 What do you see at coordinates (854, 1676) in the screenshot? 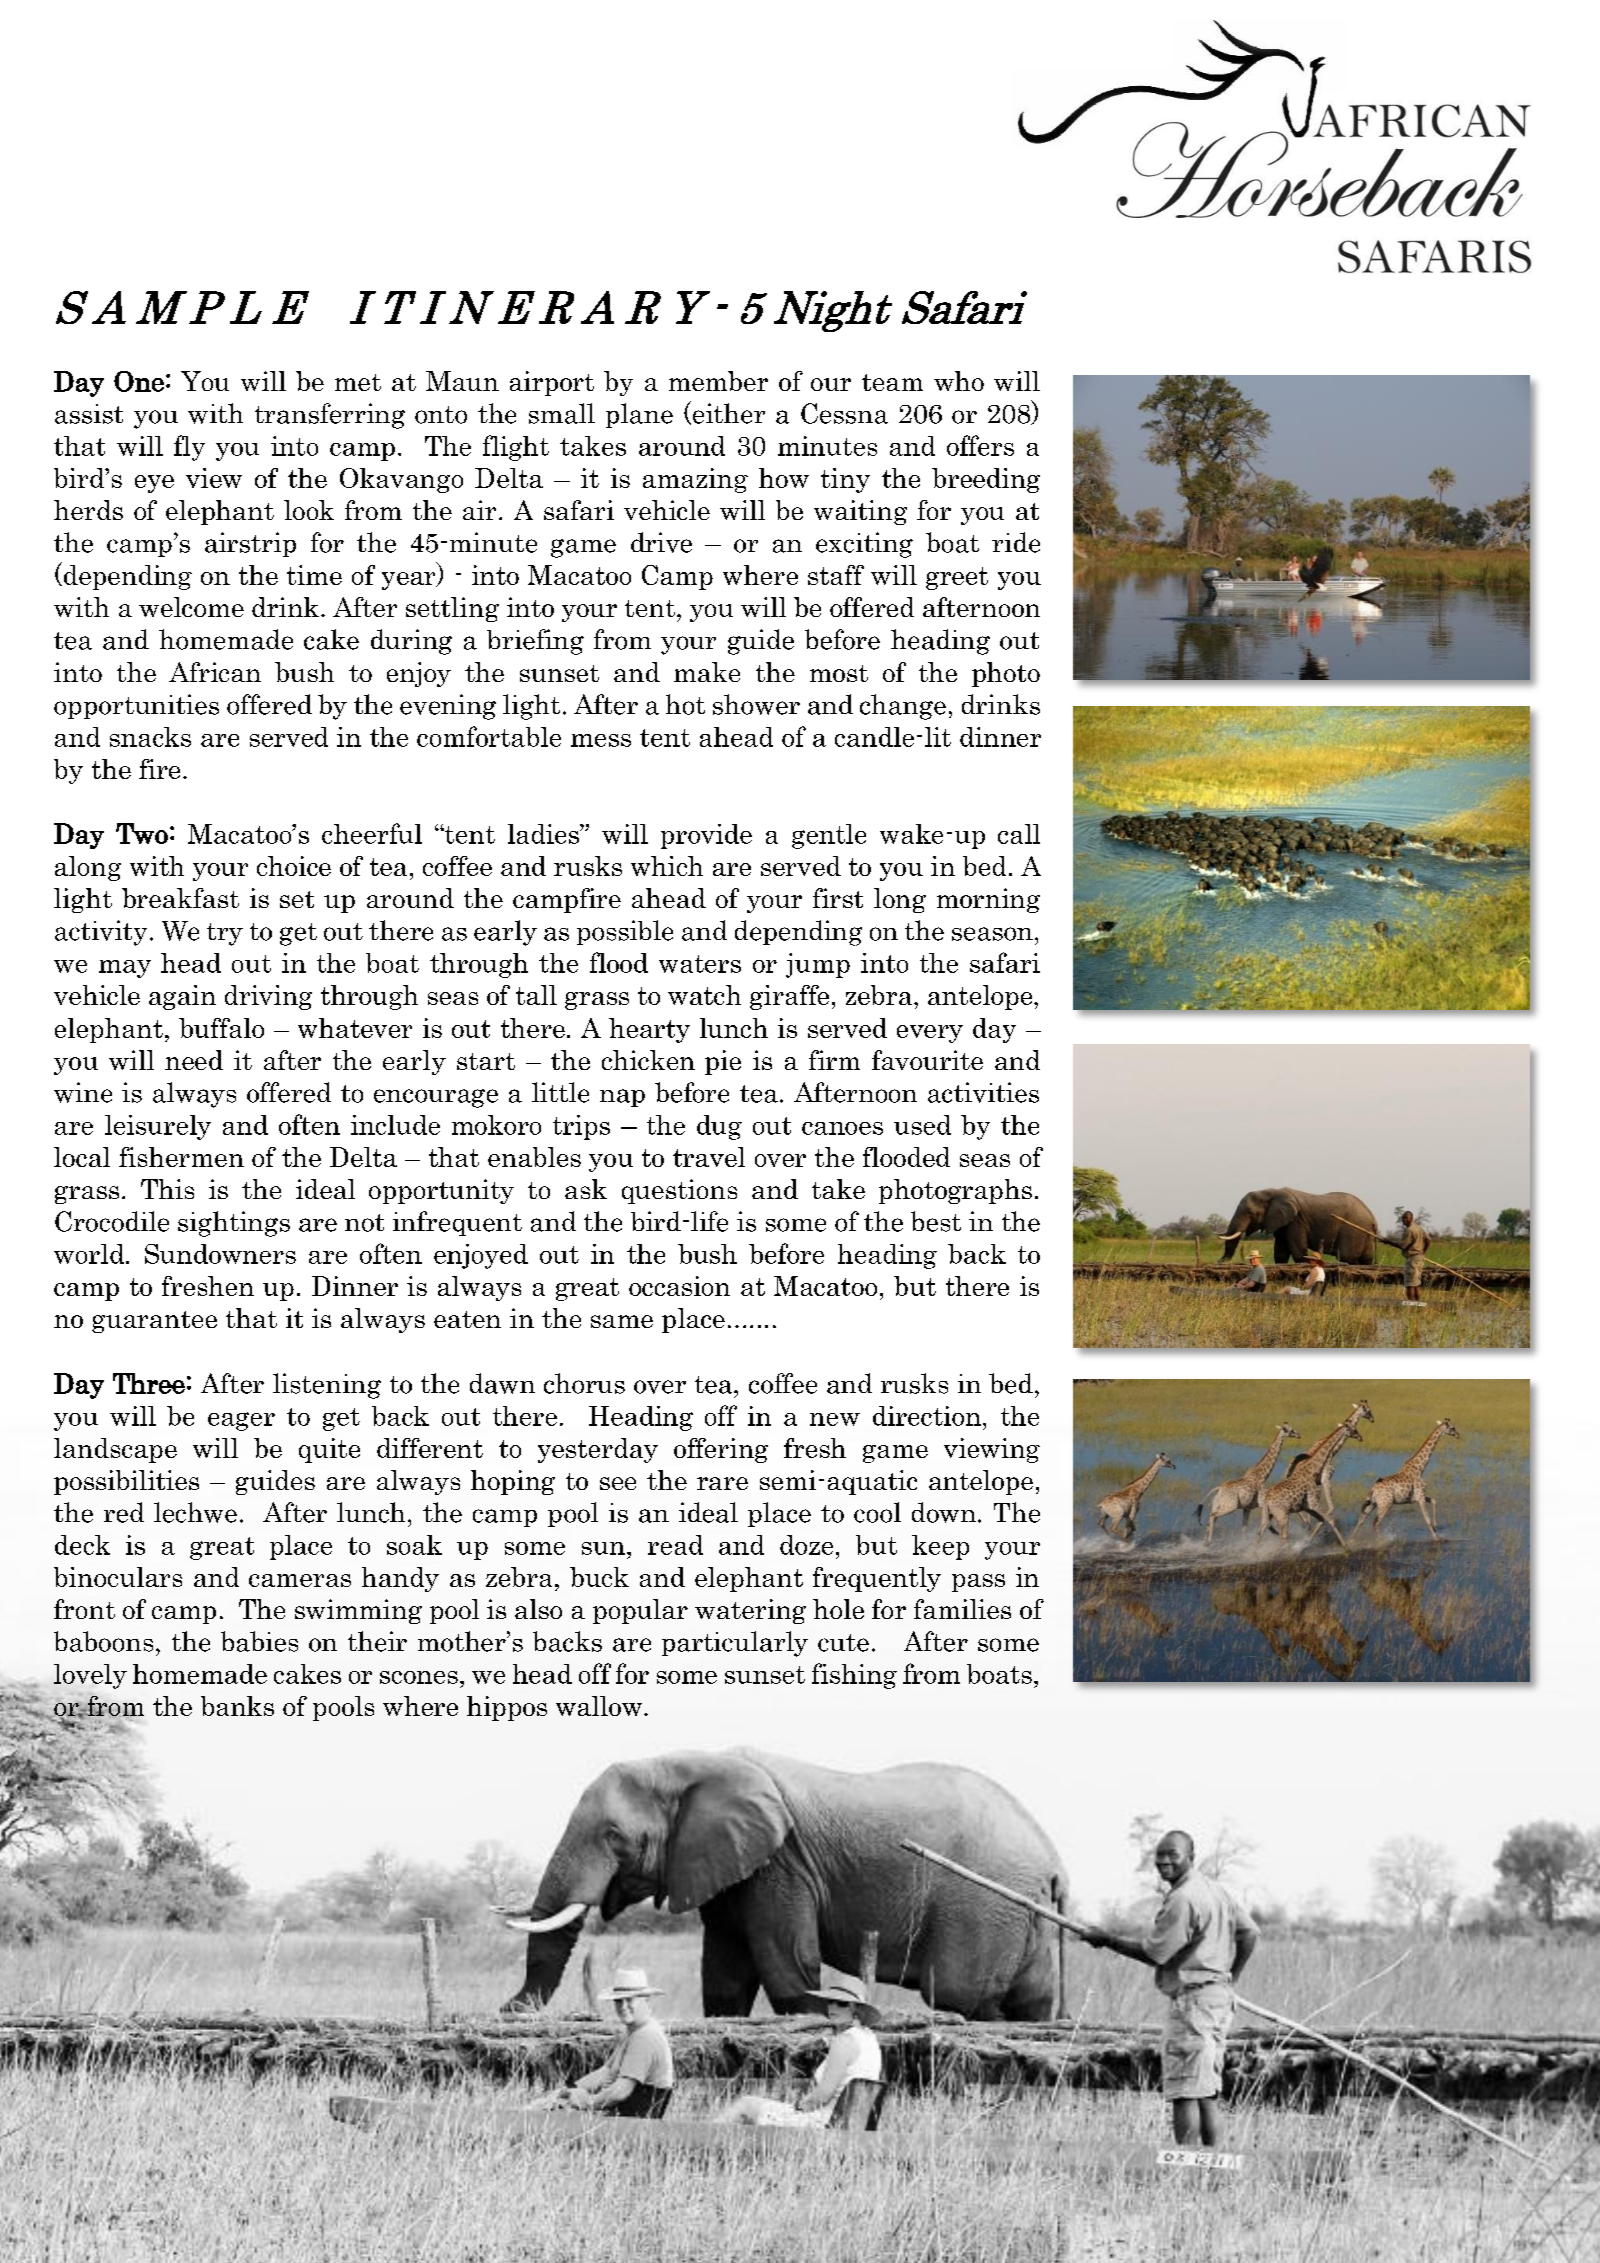
I see `fishing` at bounding box center [854, 1676].
